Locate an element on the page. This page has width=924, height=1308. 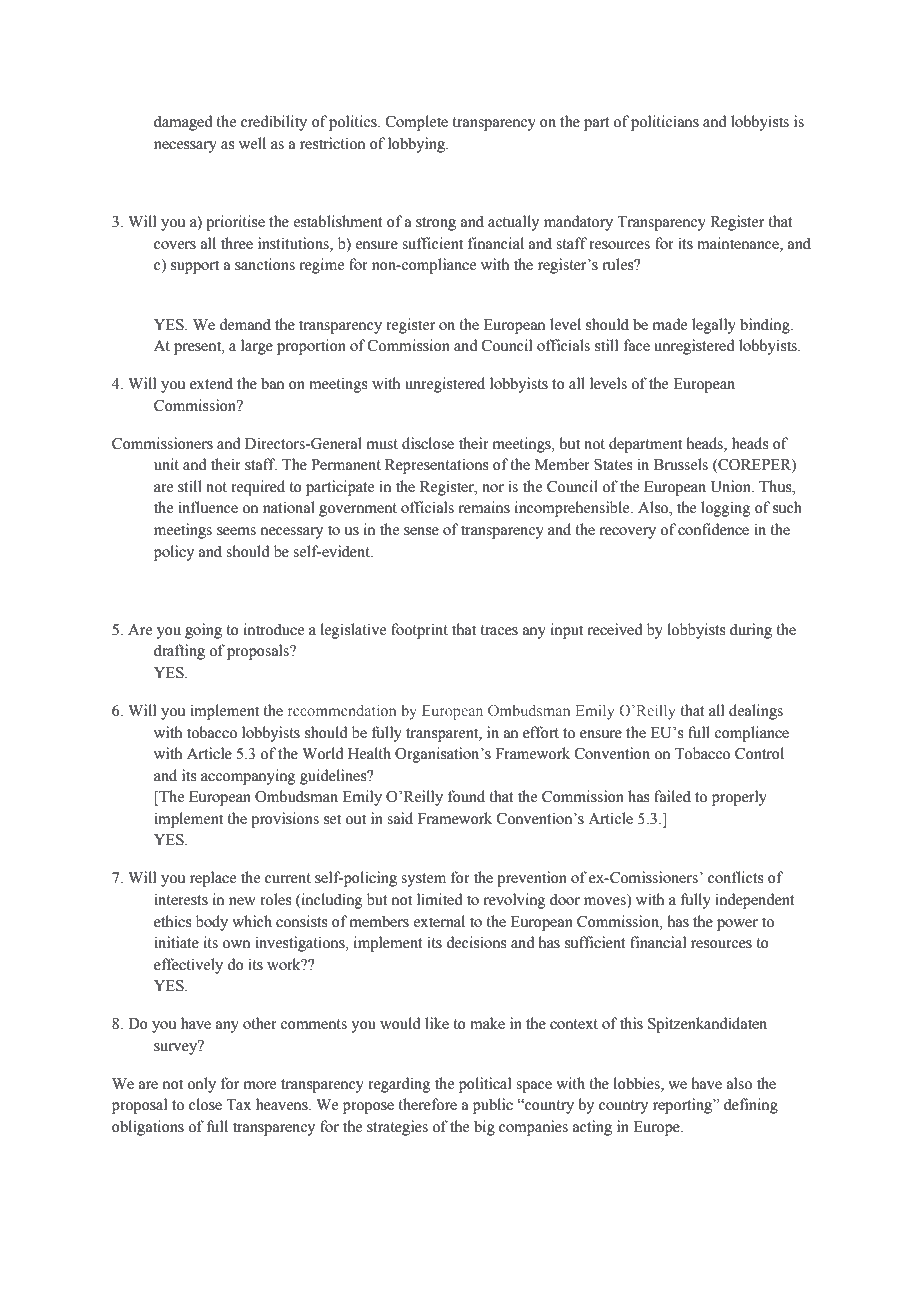
politicians is located at coordinates (665, 123).
